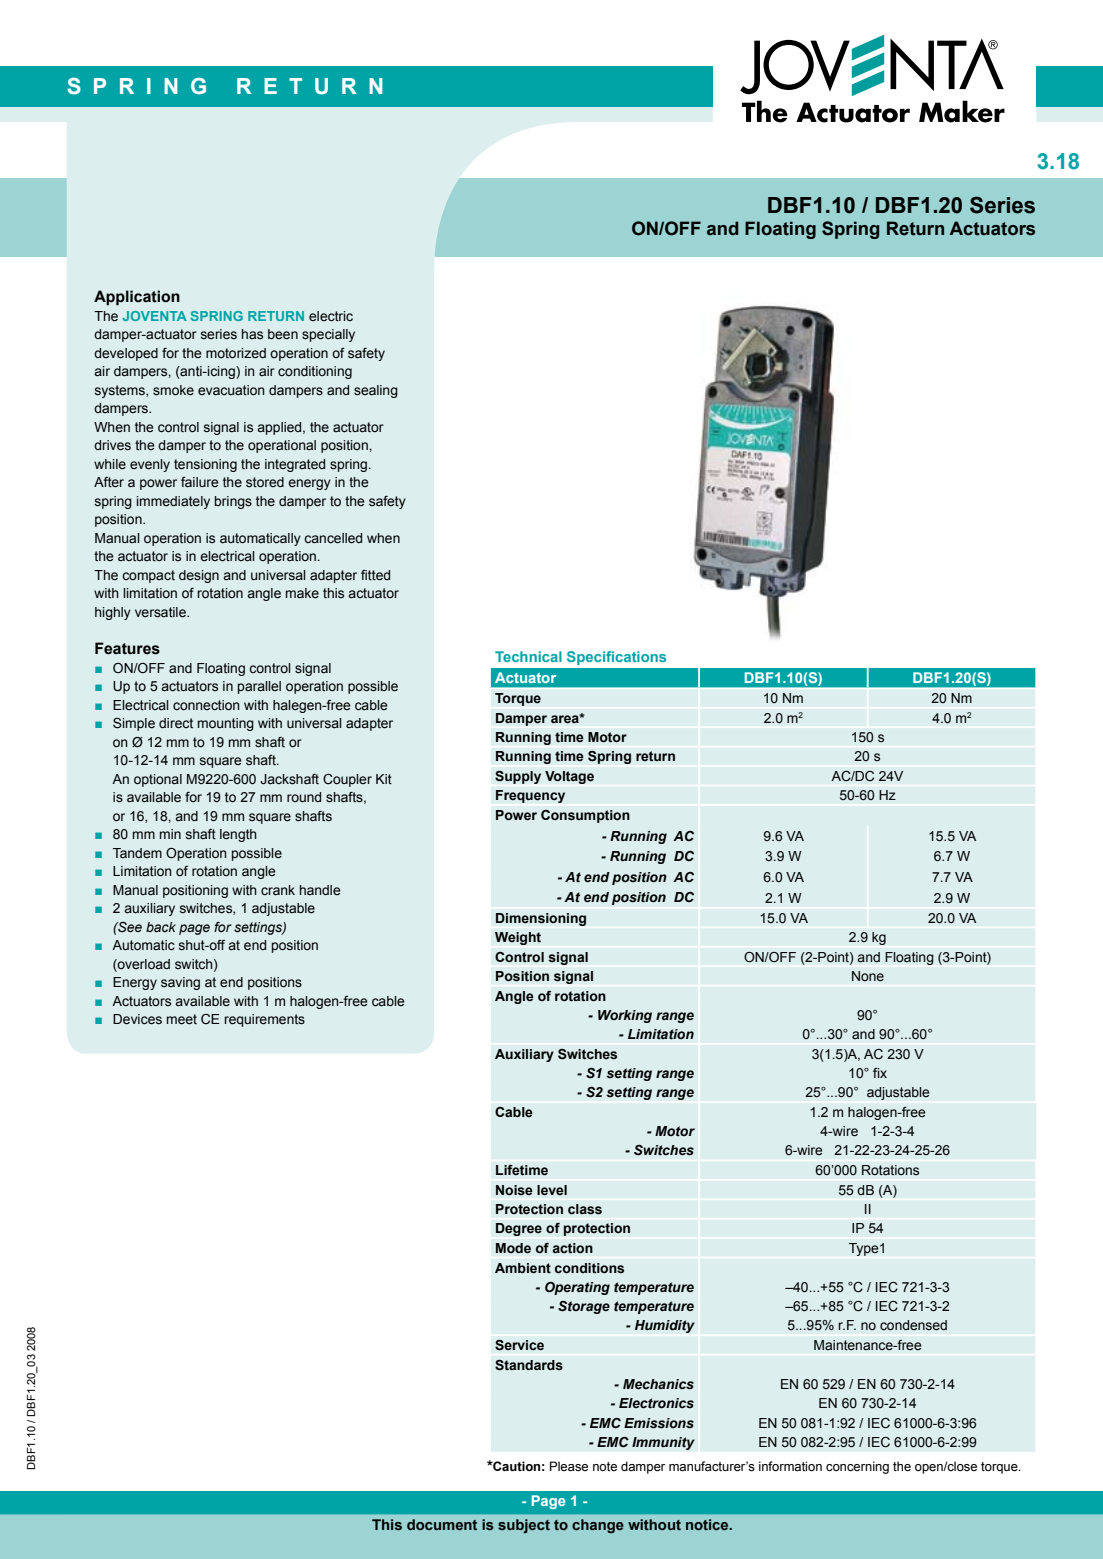  What do you see at coordinates (518, 777) in the screenshot?
I see `Supply` at bounding box center [518, 777].
